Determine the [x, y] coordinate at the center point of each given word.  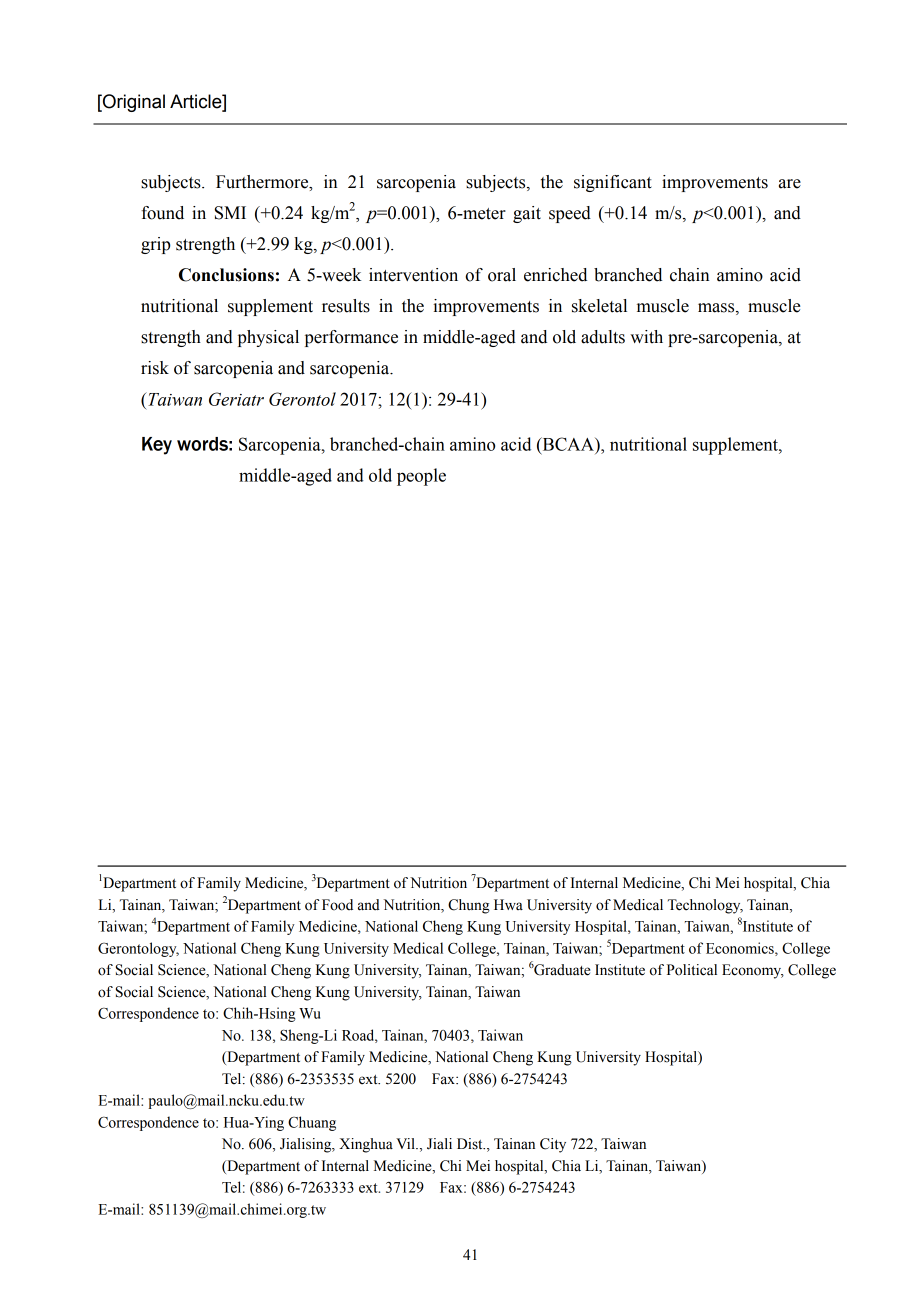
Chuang [312, 1123]
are [790, 184]
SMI [230, 213]
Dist [471, 1144]
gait [527, 214]
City [553, 1145]
